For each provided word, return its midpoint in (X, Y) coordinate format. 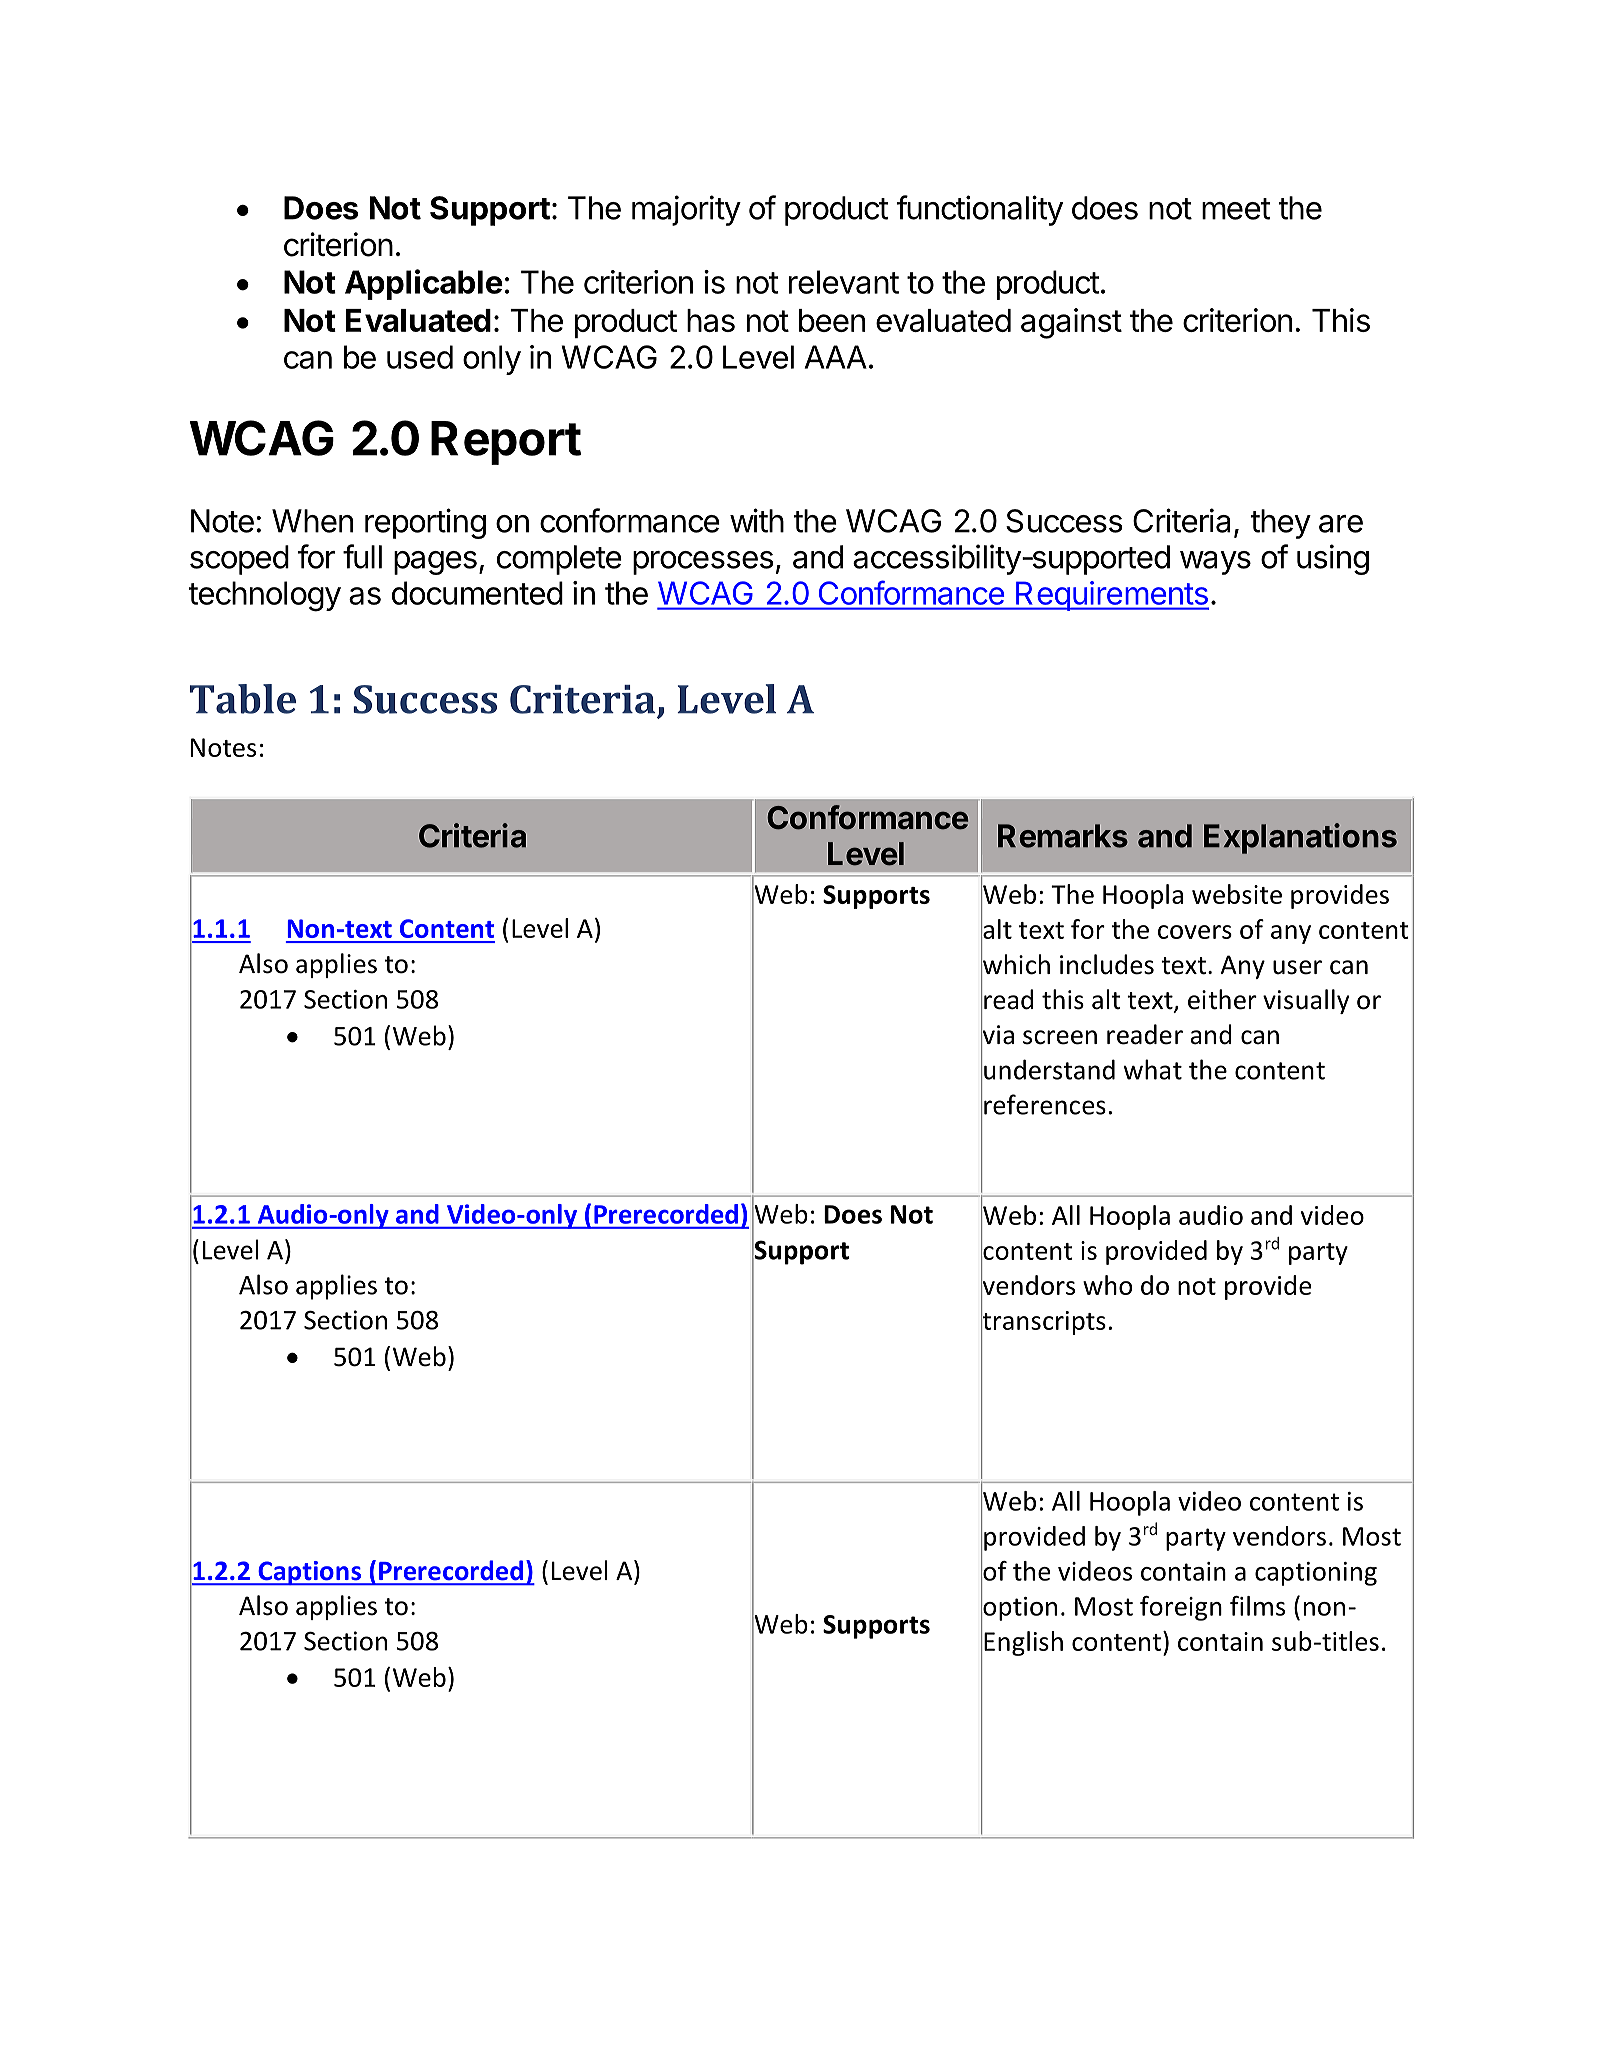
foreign (1181, 1608)
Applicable (424, 284)
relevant (844, 282)
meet (1236, 209)
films (1257, 1606)
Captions (309, 1573)
